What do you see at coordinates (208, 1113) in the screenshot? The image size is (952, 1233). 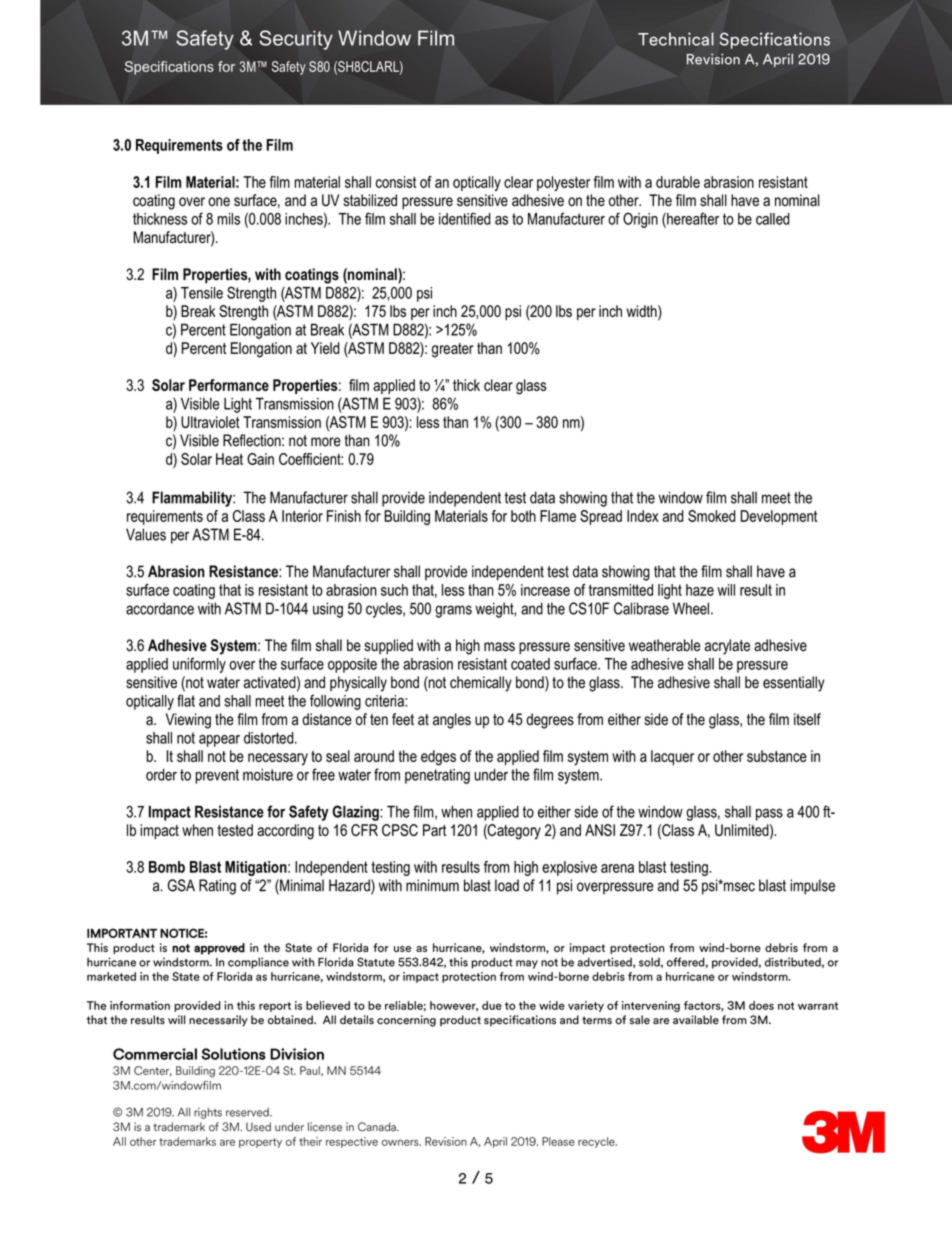 I see `rights` at bounding box center [208, 1113].
